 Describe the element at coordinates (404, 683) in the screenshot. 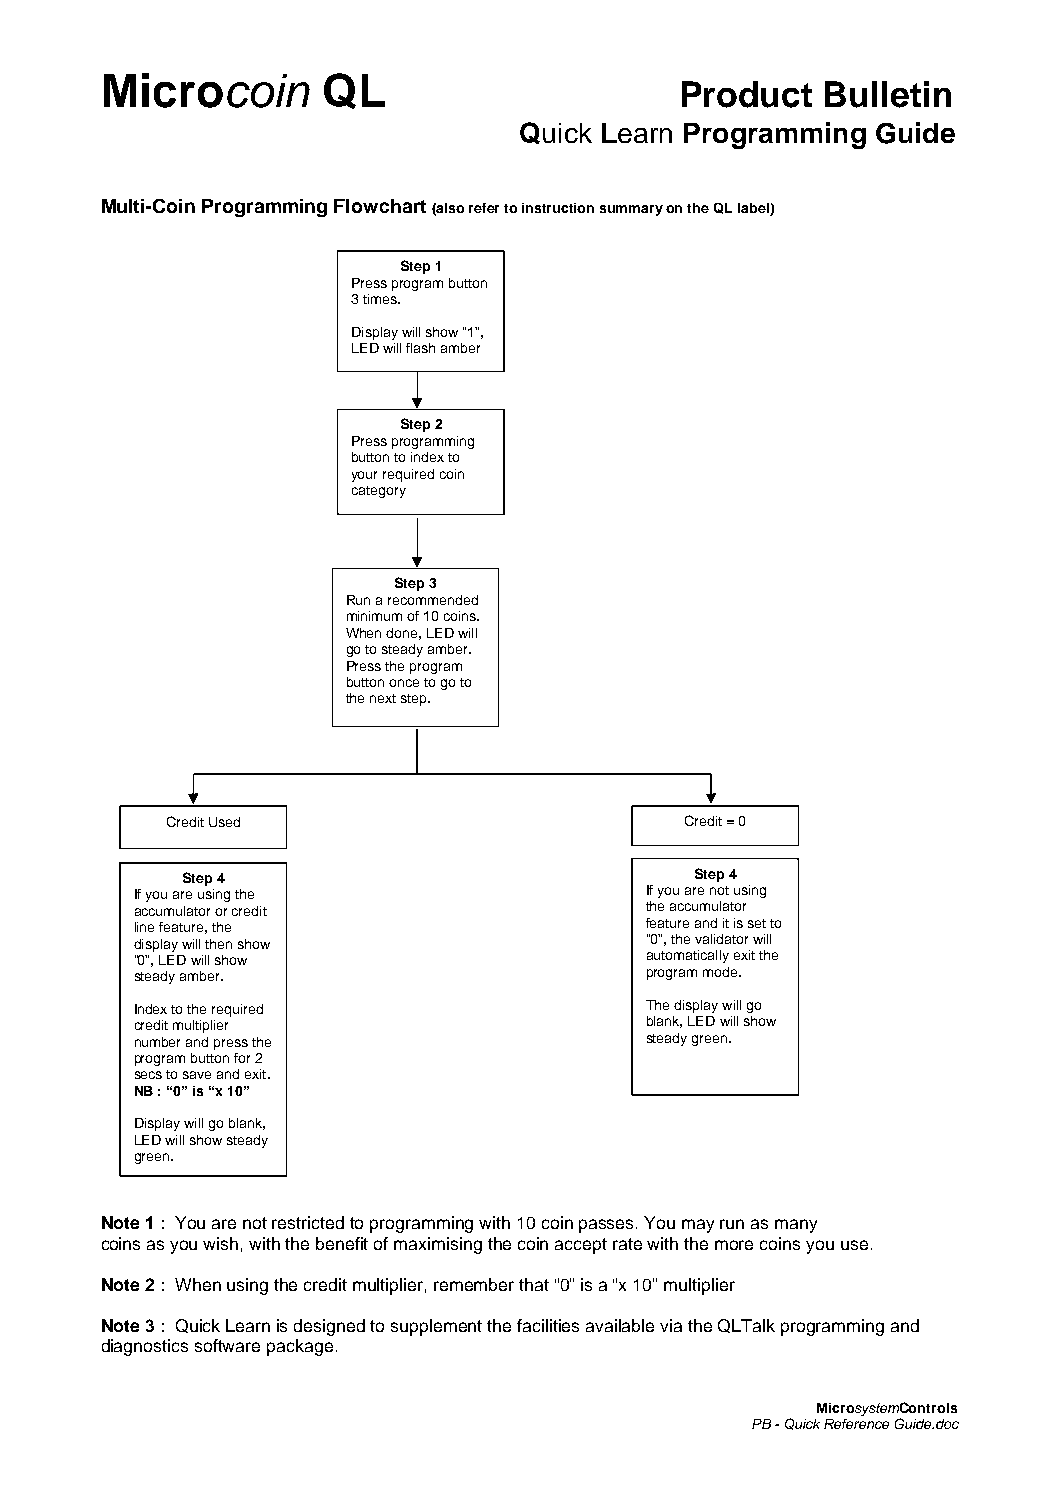

I see `once` at that location.
